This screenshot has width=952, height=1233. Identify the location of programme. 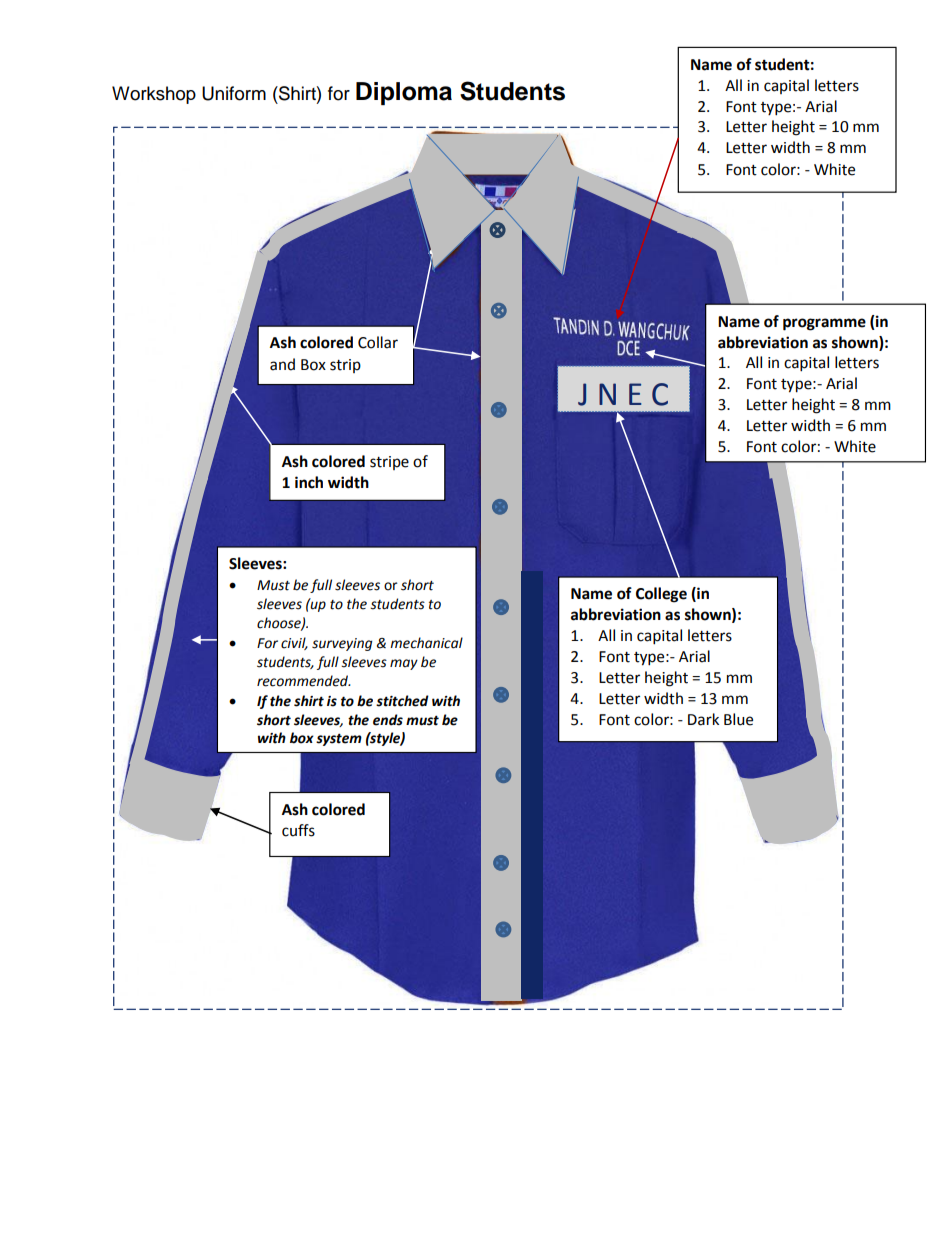
(824, 324).
